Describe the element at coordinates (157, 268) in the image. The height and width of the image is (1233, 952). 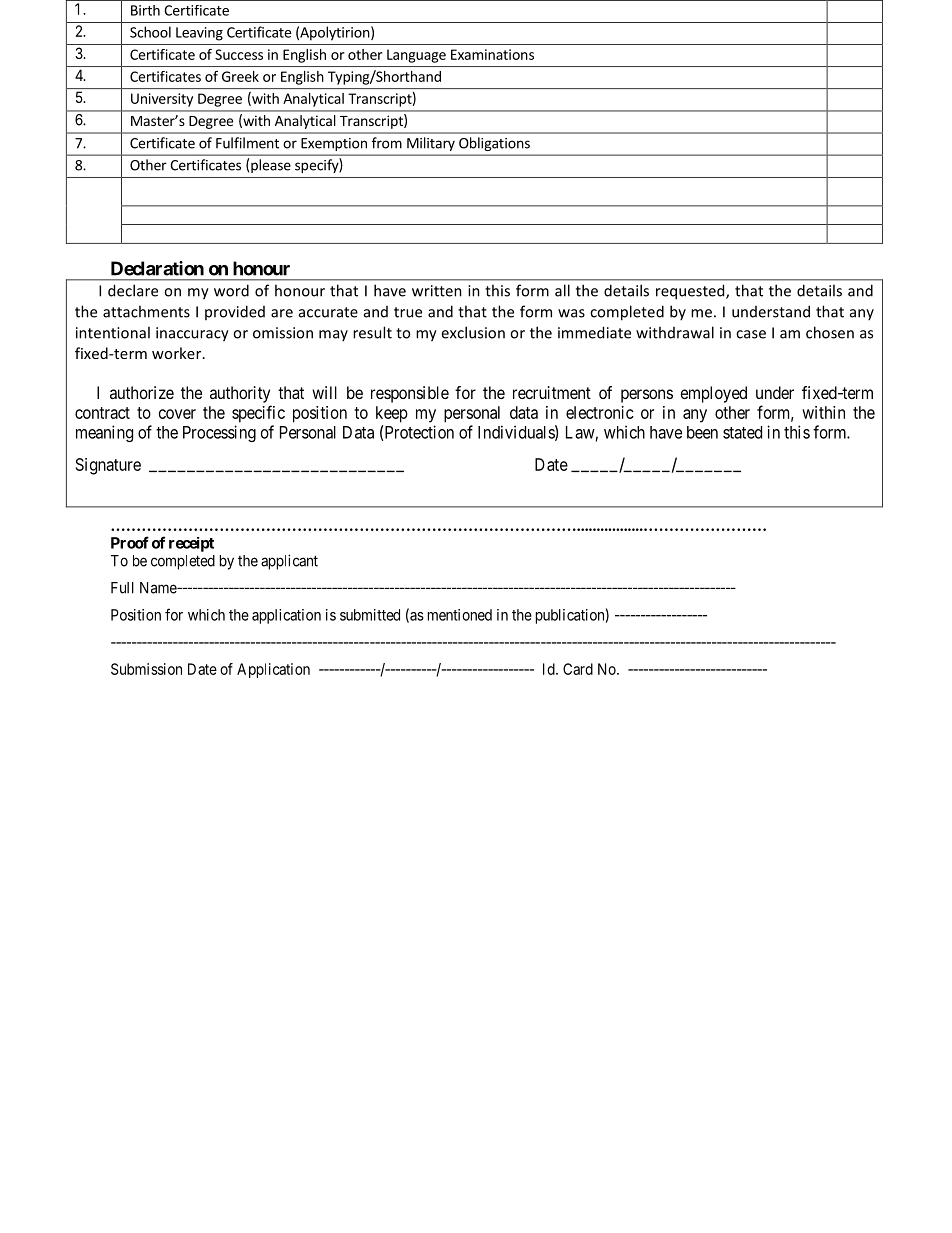
I see `Declaration` at that location.
